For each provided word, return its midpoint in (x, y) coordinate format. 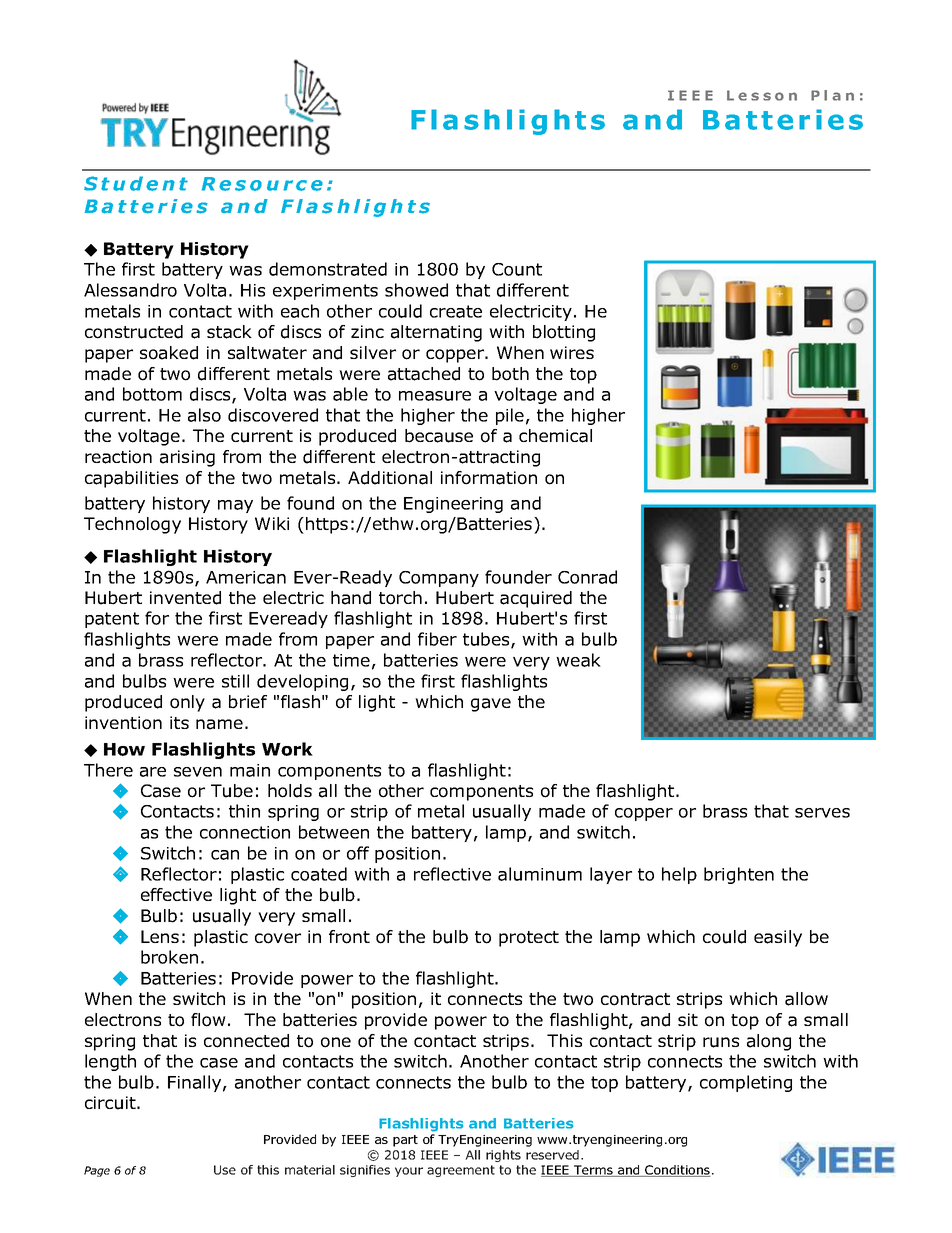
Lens (160, 936)
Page (97, 1171)
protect (529, 939)
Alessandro (130, 290)
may (235, 506)
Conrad (587, 577)
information (489, 478)
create (456, 311)
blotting (564, 333)
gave (491, 705)
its (179, 722)
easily (778, 938)
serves (822, 813)
